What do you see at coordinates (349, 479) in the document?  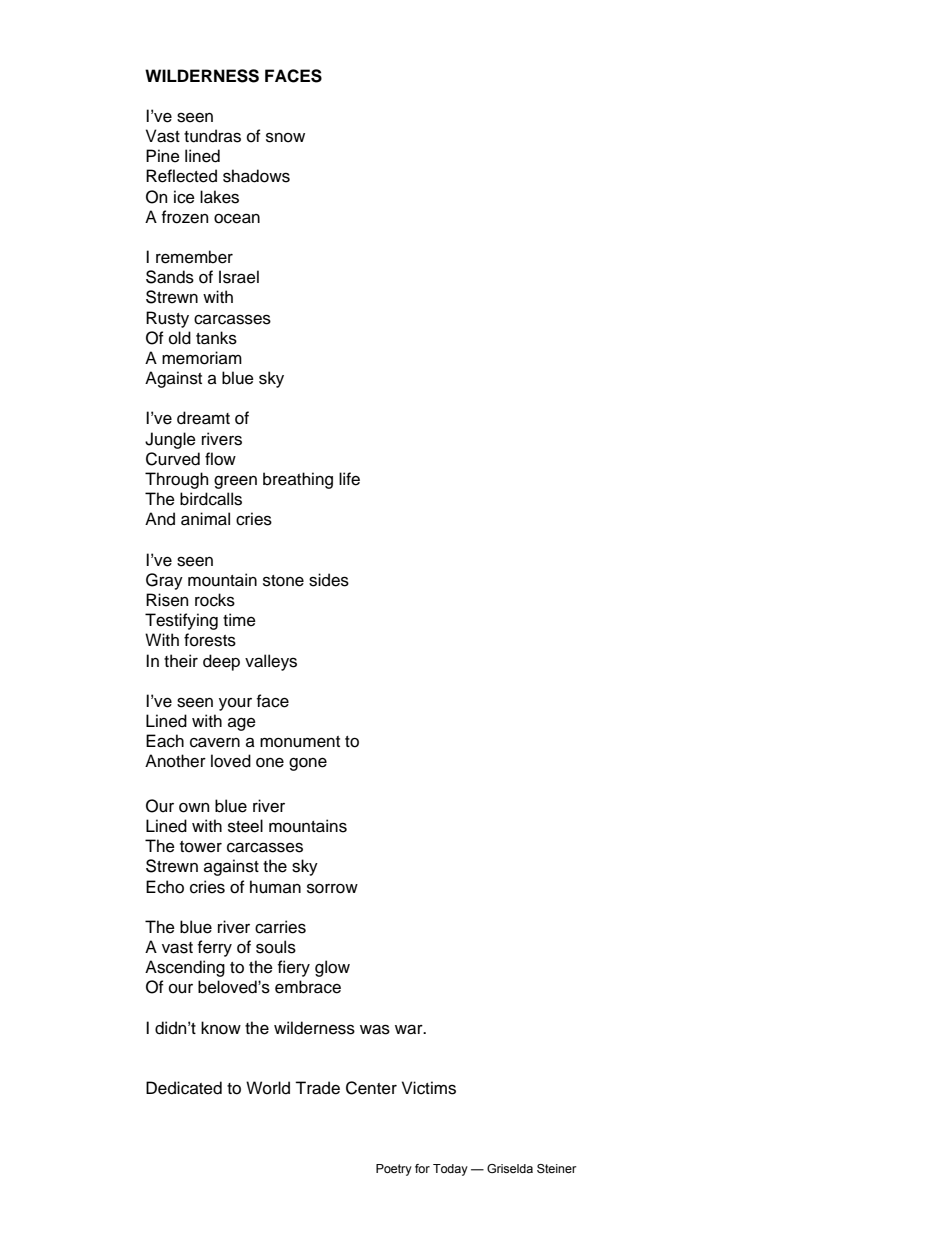 I see `life` at bounding box center [349, 479].
